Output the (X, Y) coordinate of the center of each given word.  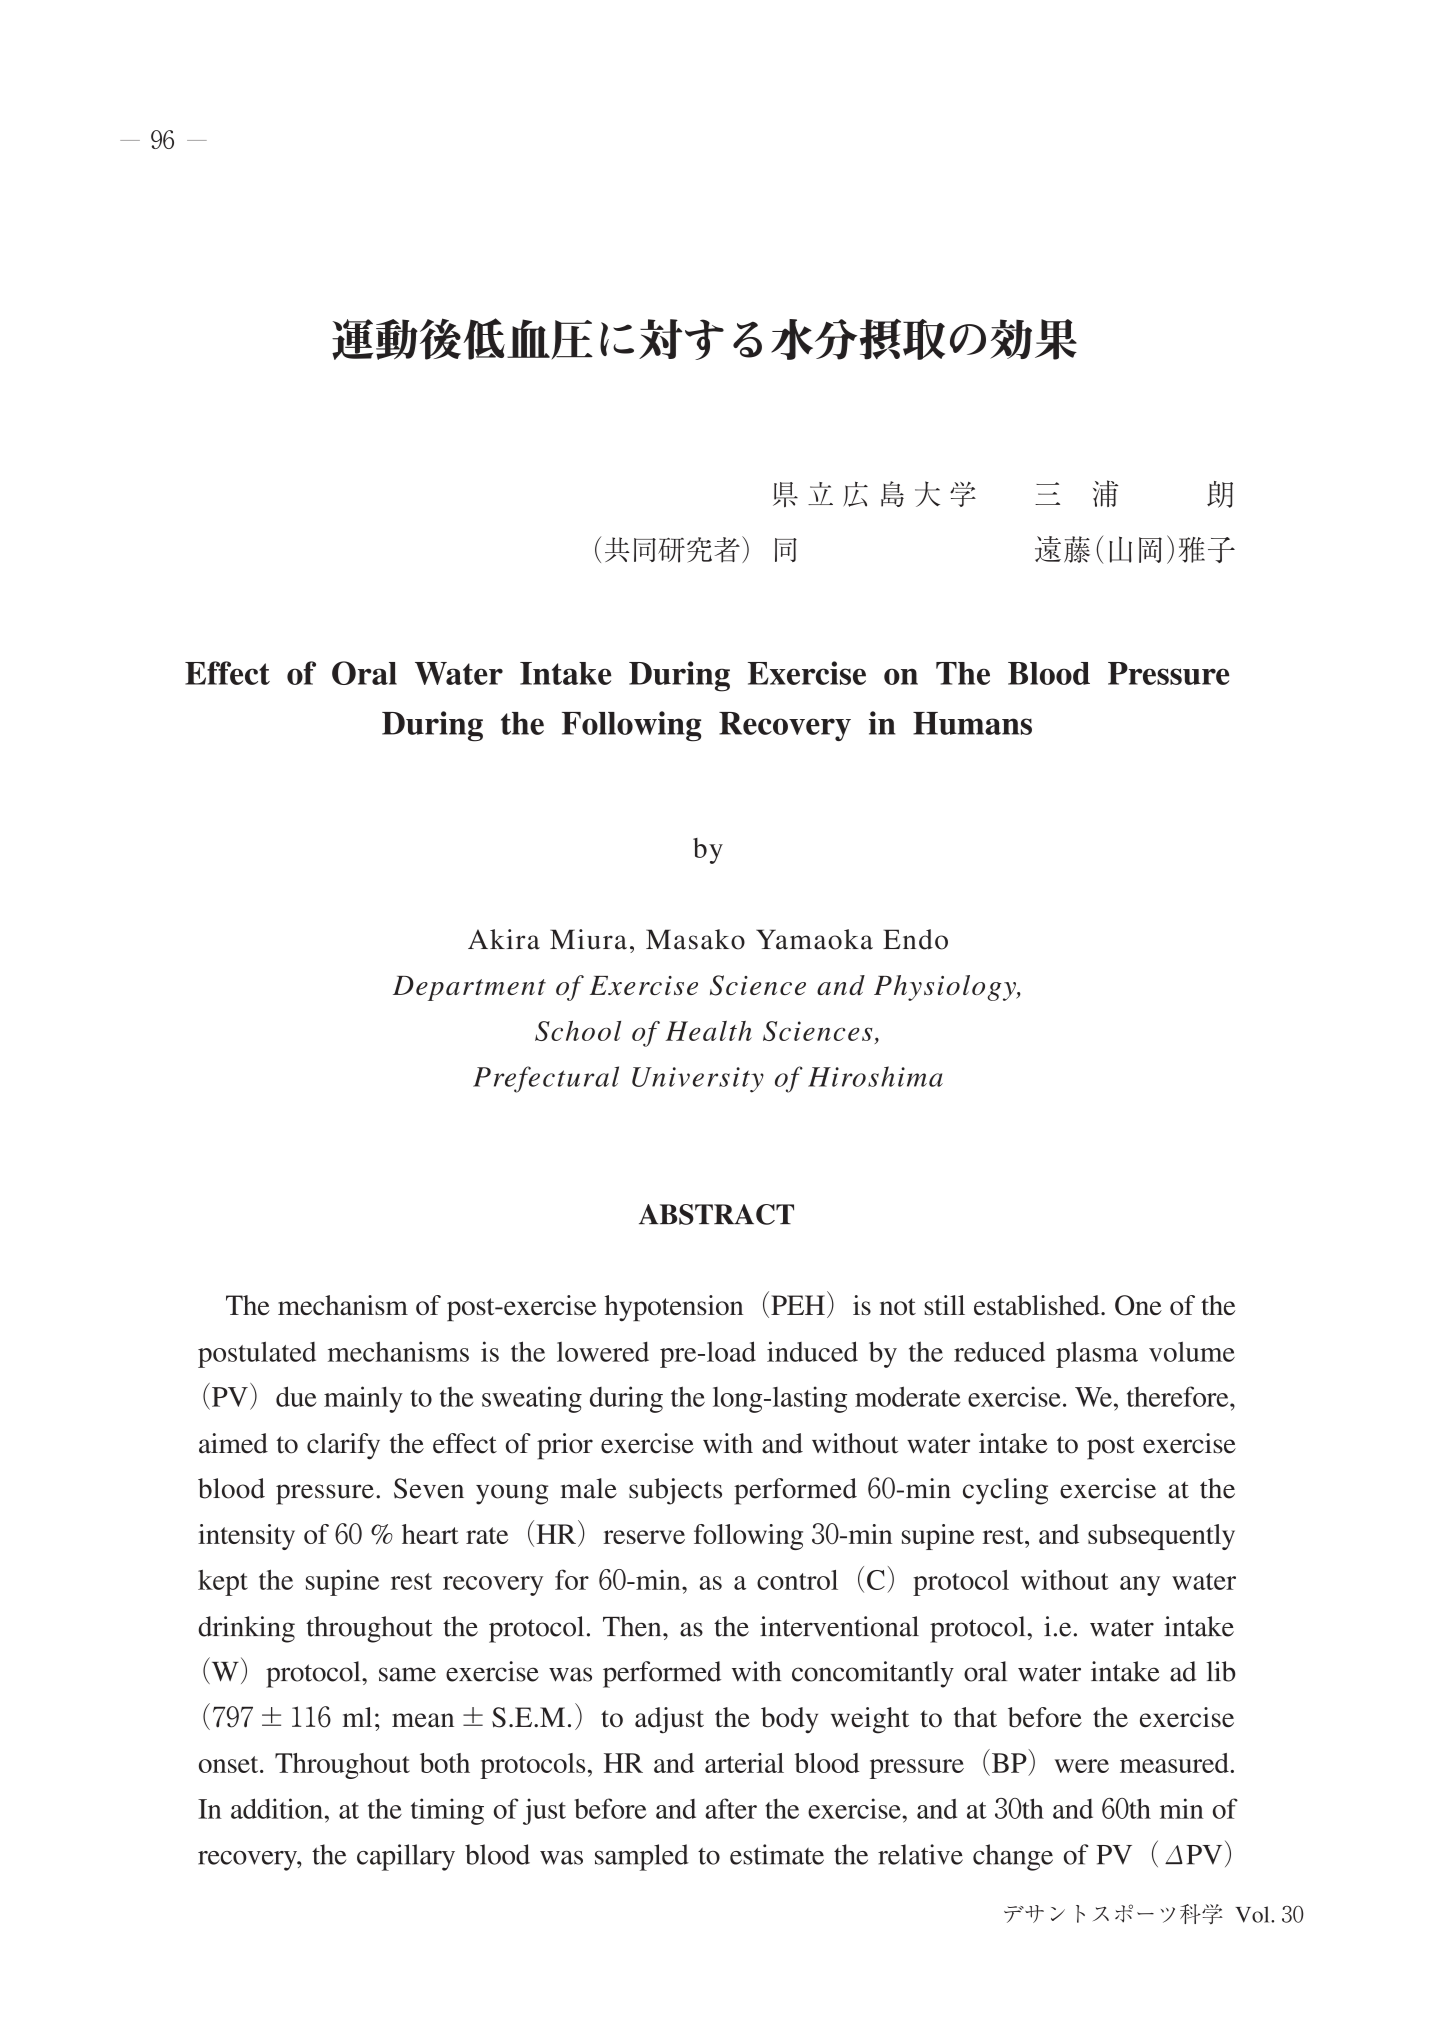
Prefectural (546, 1079)
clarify (343, 1446)
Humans (972, 723)
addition (277, 1808)
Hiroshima (875, 1076)
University (698, 1080)
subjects (675, 1491)
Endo (915, 939)
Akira (504, 939)
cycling (1005, 1491)
